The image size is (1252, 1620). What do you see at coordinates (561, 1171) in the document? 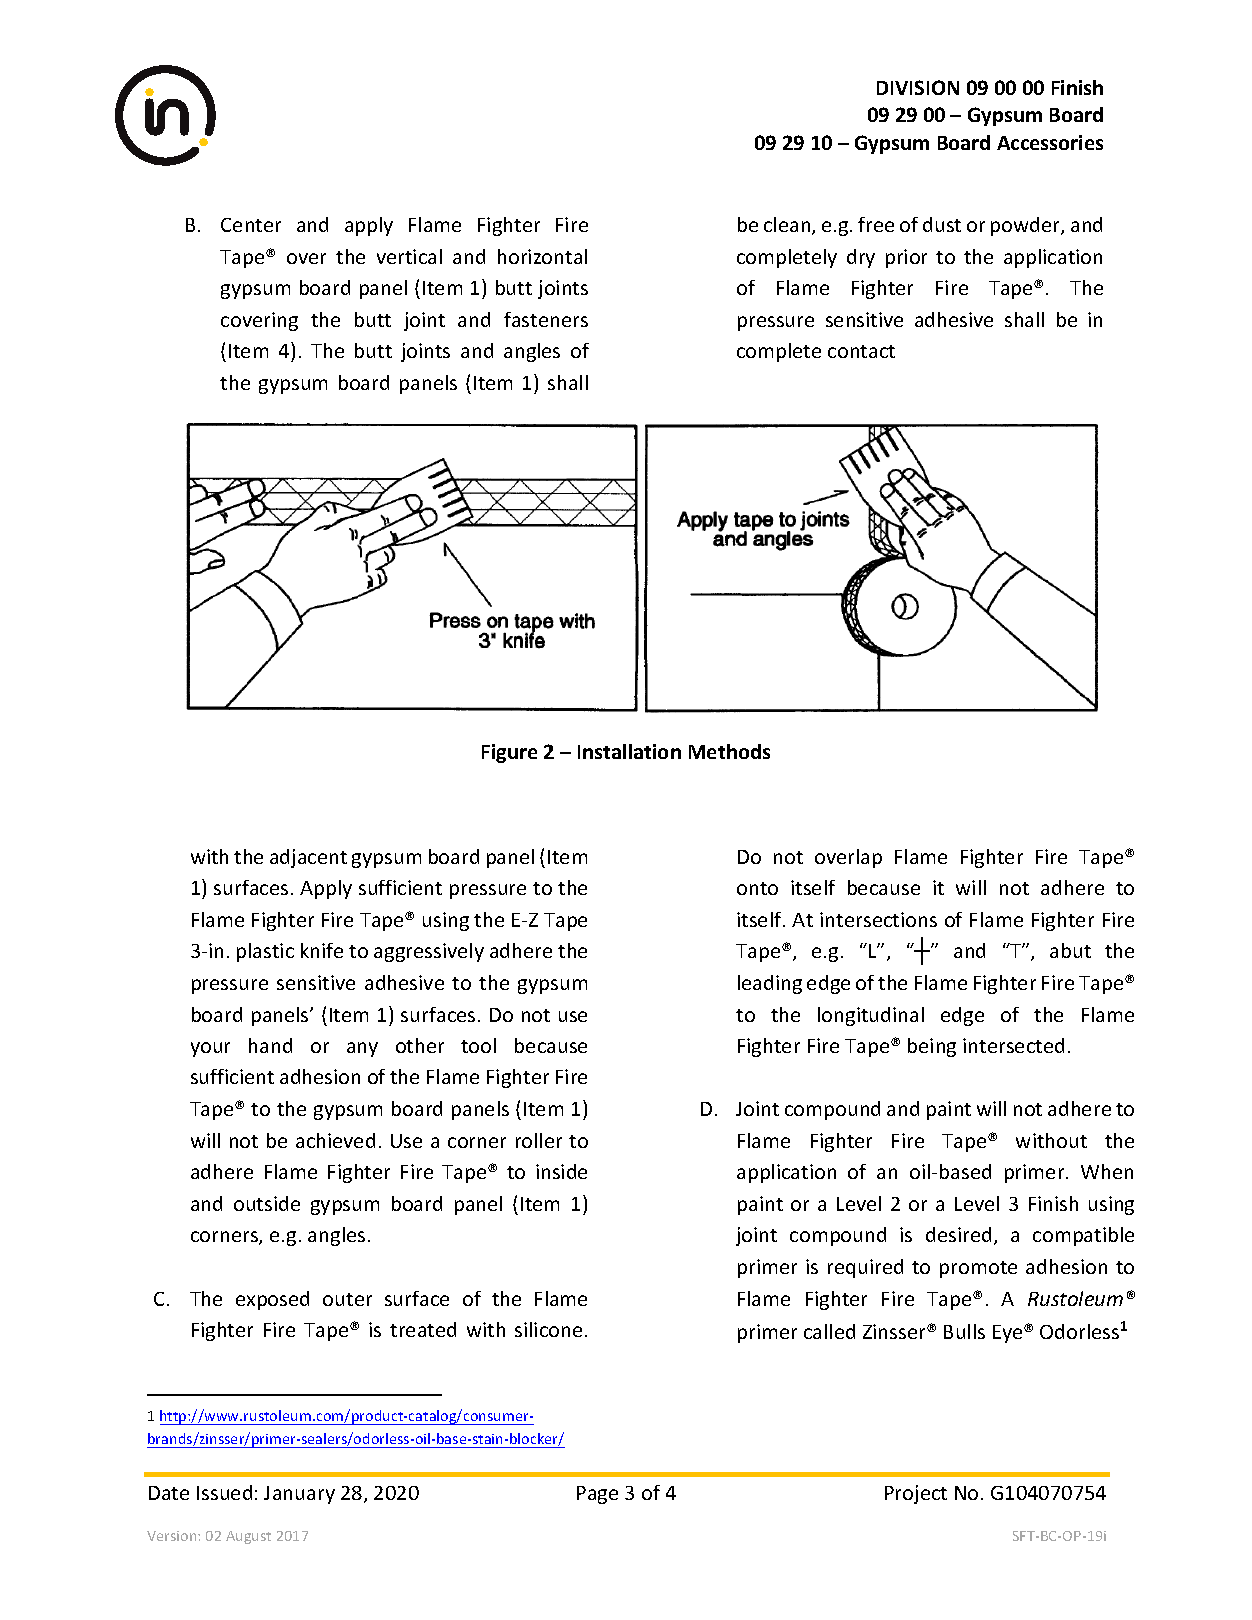
I see `inside` at bounding box center [561, 1171].
